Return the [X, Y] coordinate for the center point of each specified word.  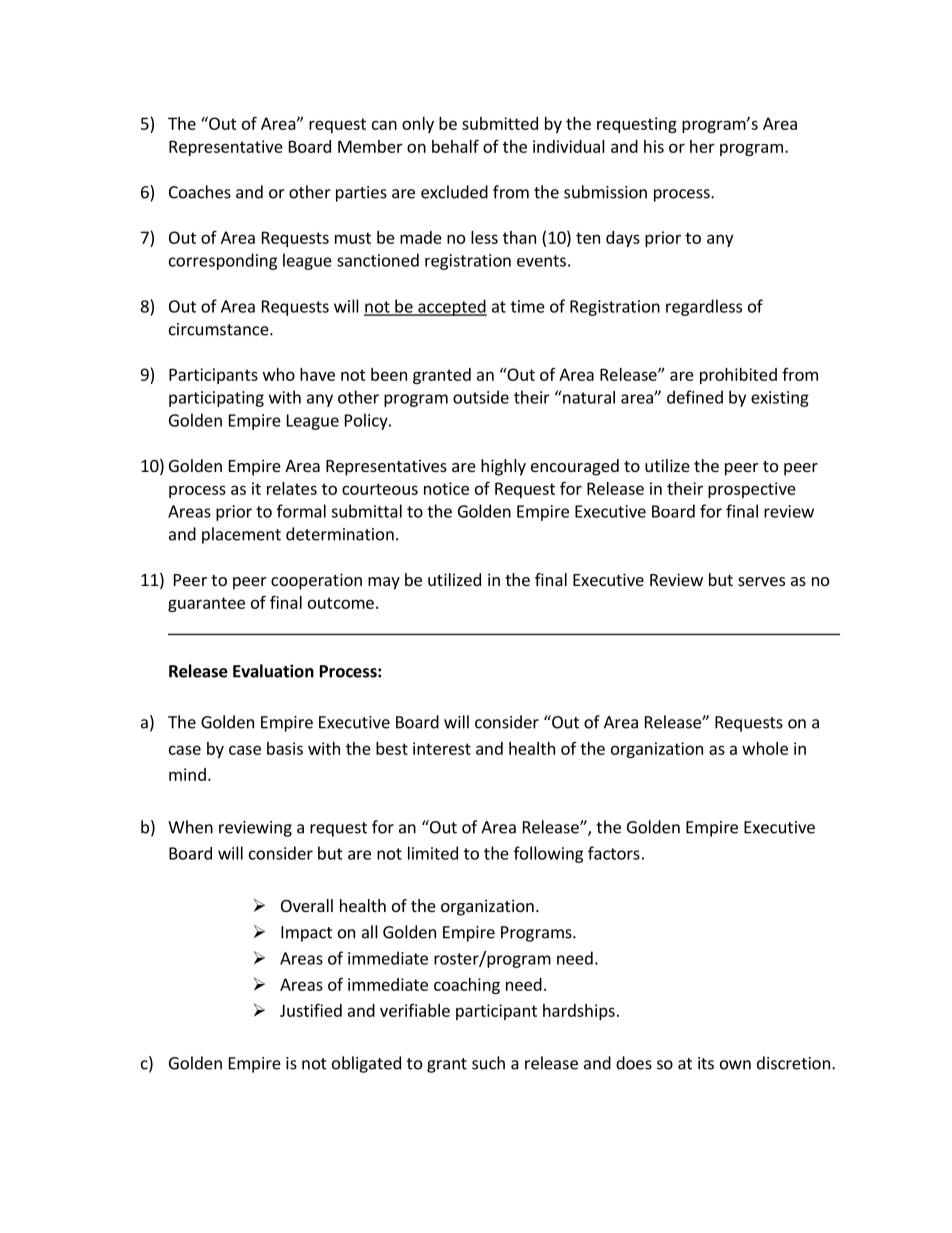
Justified [311, 1010]
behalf [455, 146]
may [384, 583]
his [654, 146]
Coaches [200, 192]
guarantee [206, 604]
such [488, 1063]
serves [761, 581]
